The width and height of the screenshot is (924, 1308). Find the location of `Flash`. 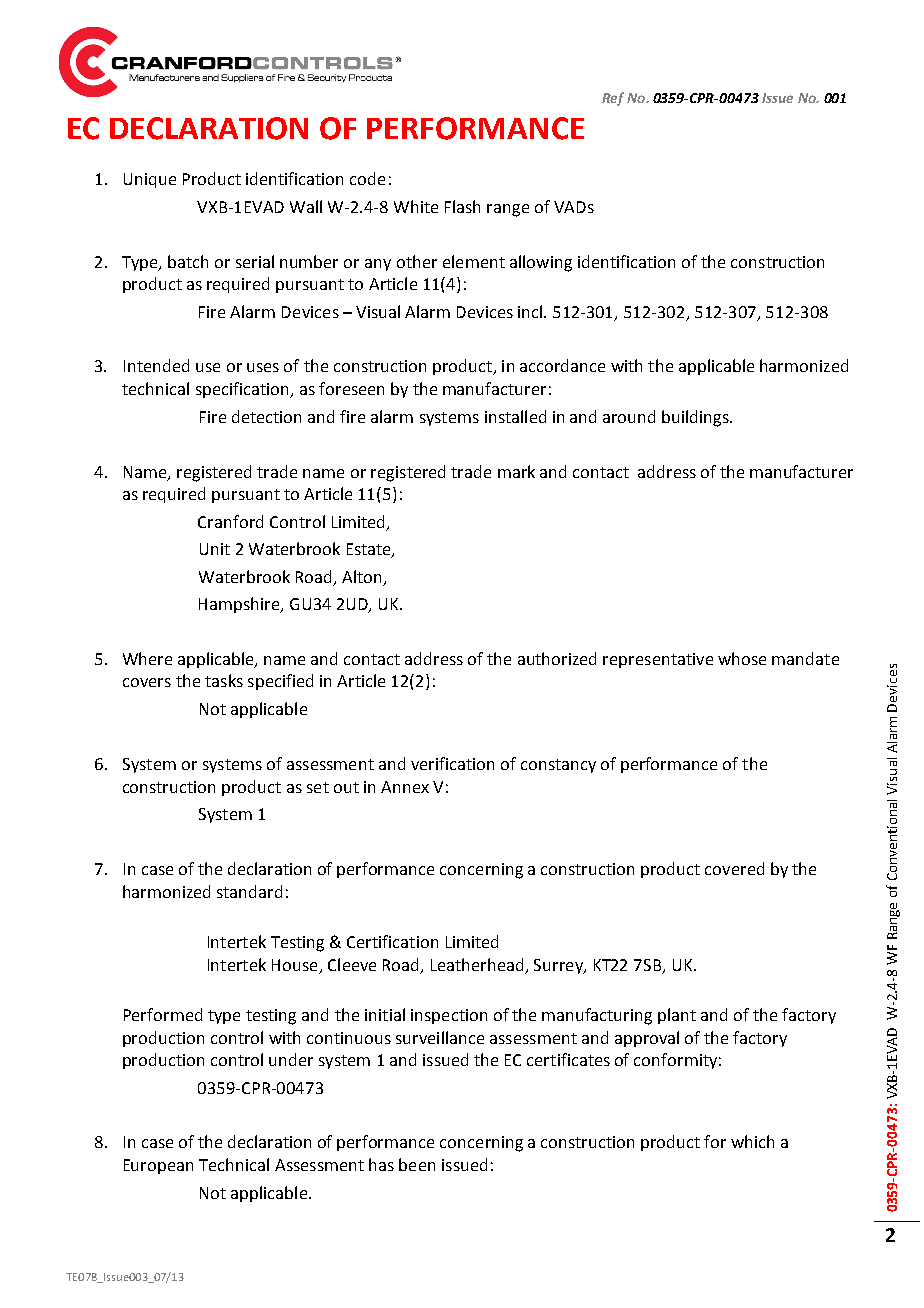

Flash is located at coordinates (462, 206).
